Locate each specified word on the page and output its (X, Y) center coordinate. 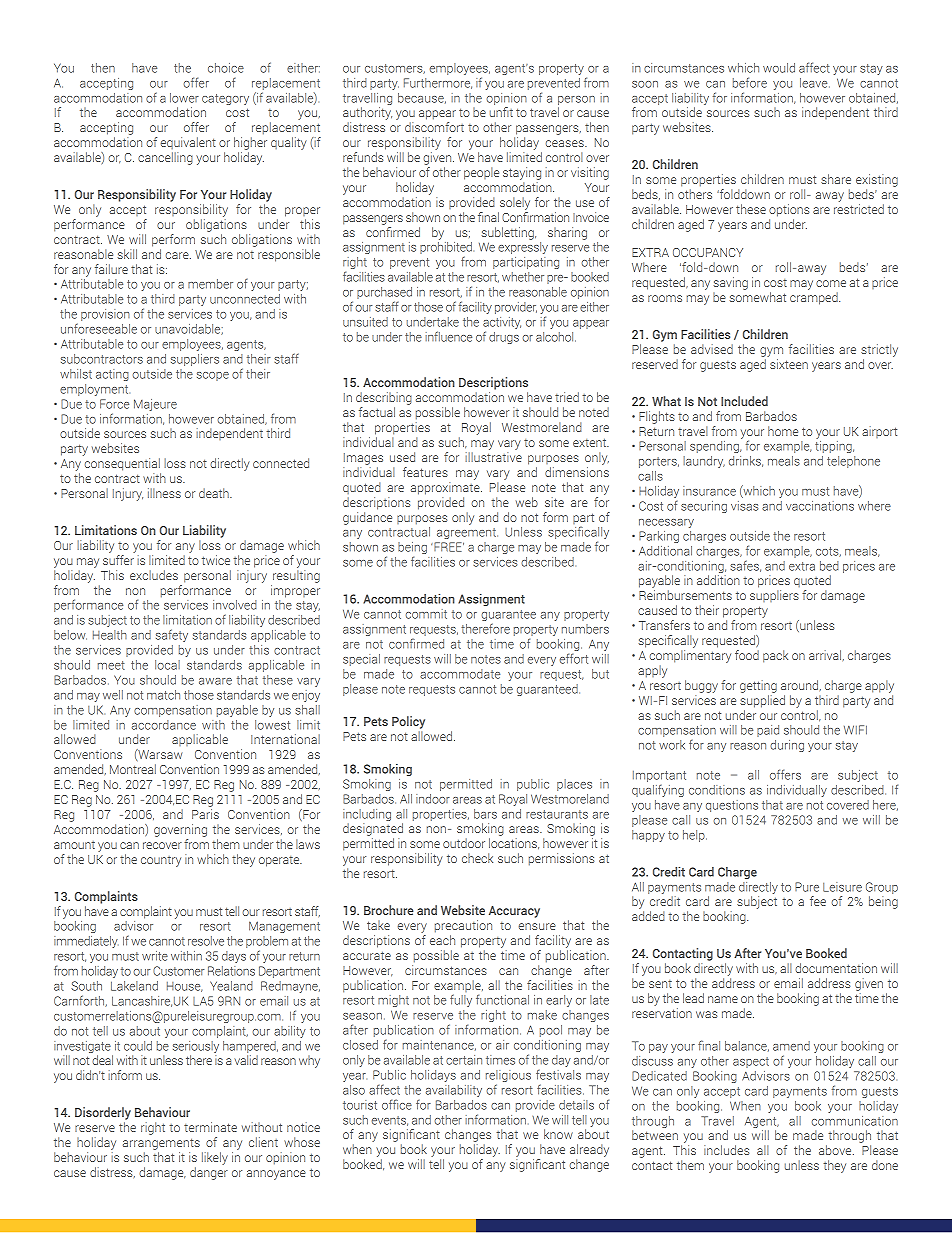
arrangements (161, 1144)
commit (426, 614)
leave (815, 83)
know (558, 1134)
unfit (501, 112)
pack (775, 656)
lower (184, 98)
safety (172, 635)
